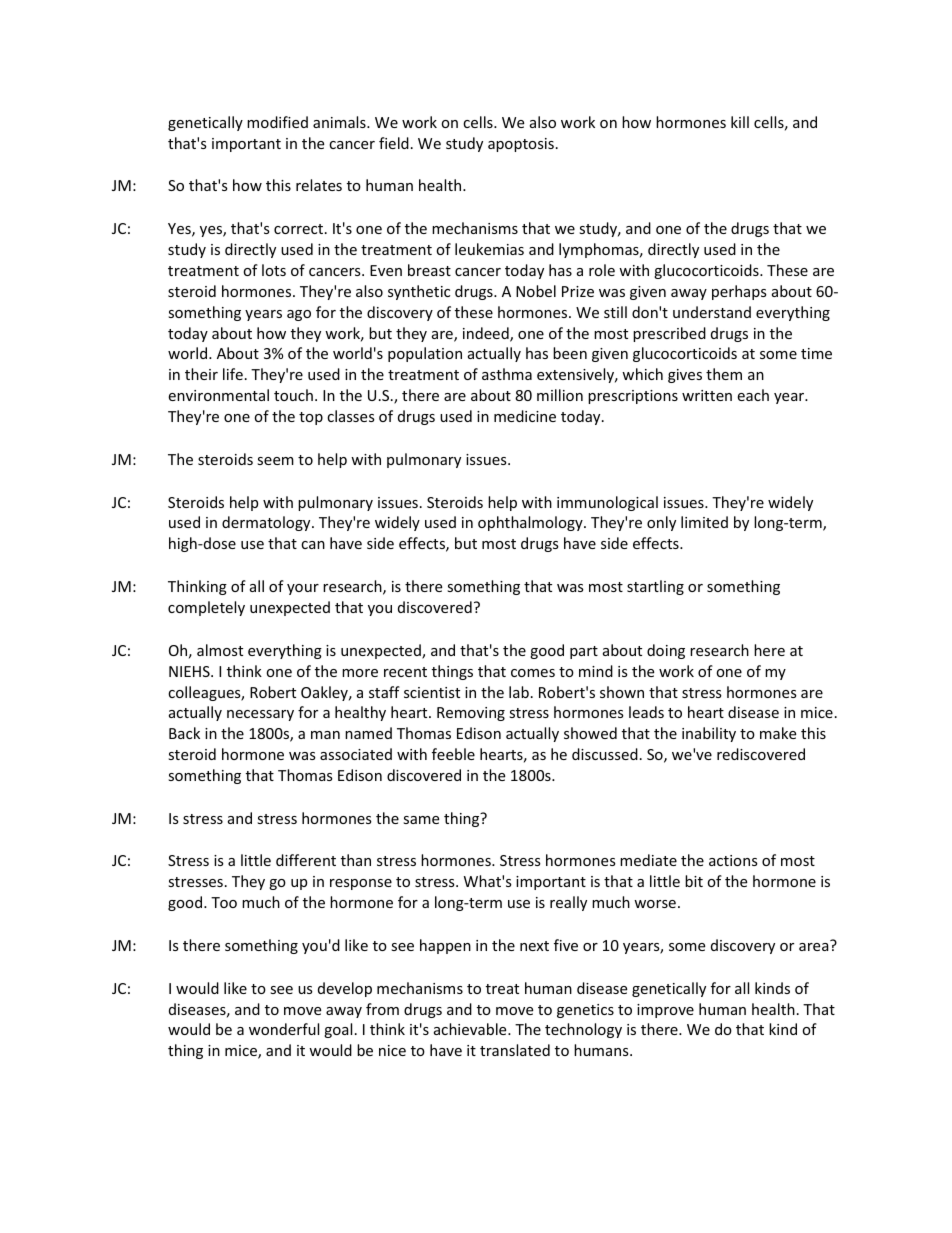  Describe the element at coordinates (709, 734) in the image. I see `inability` at that location.
